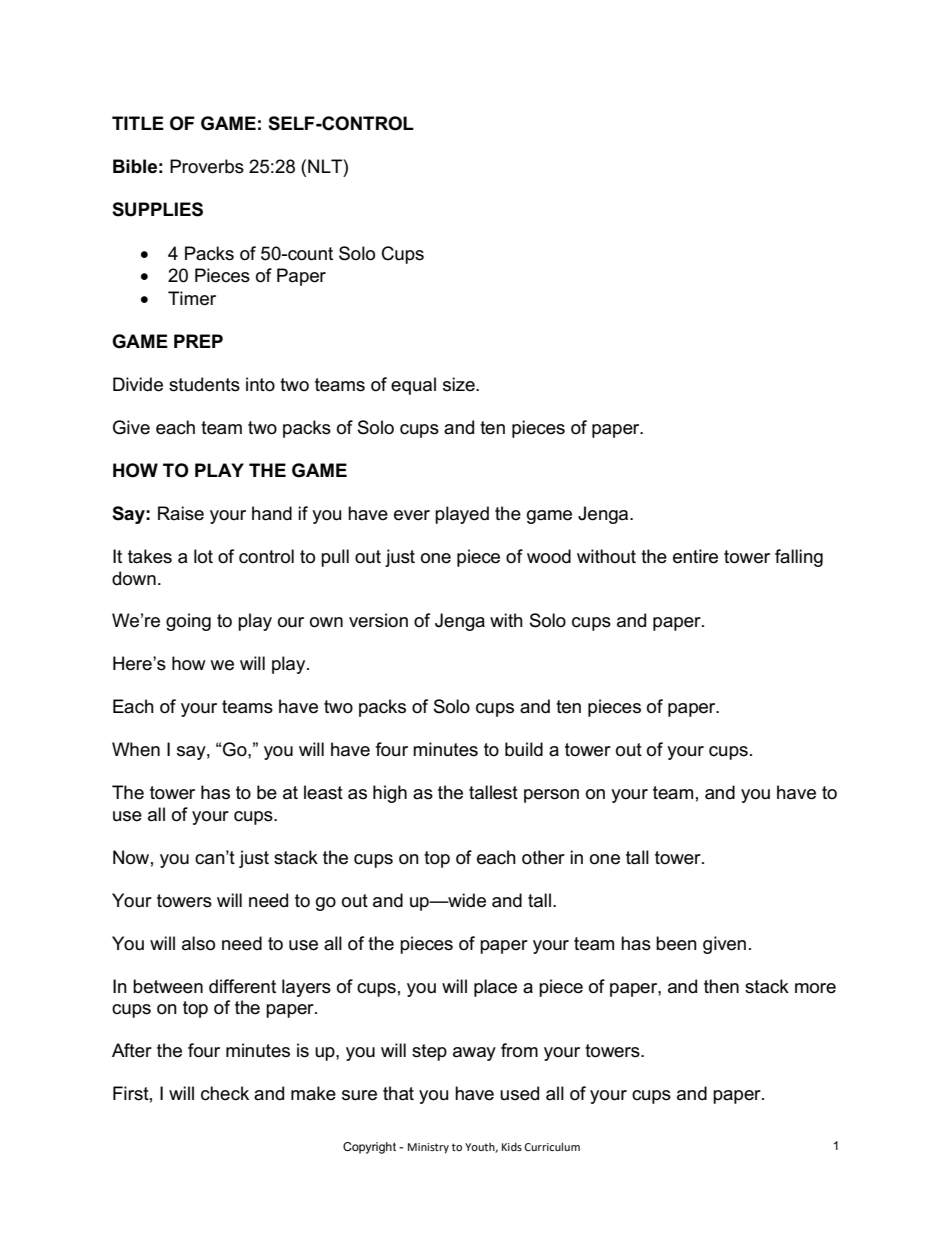 The height and width of the screenshot is (1233, 952). What do you see at coordinates (460, 384) in the screenshot?
I see `size` at bounding box center [460, 384].
